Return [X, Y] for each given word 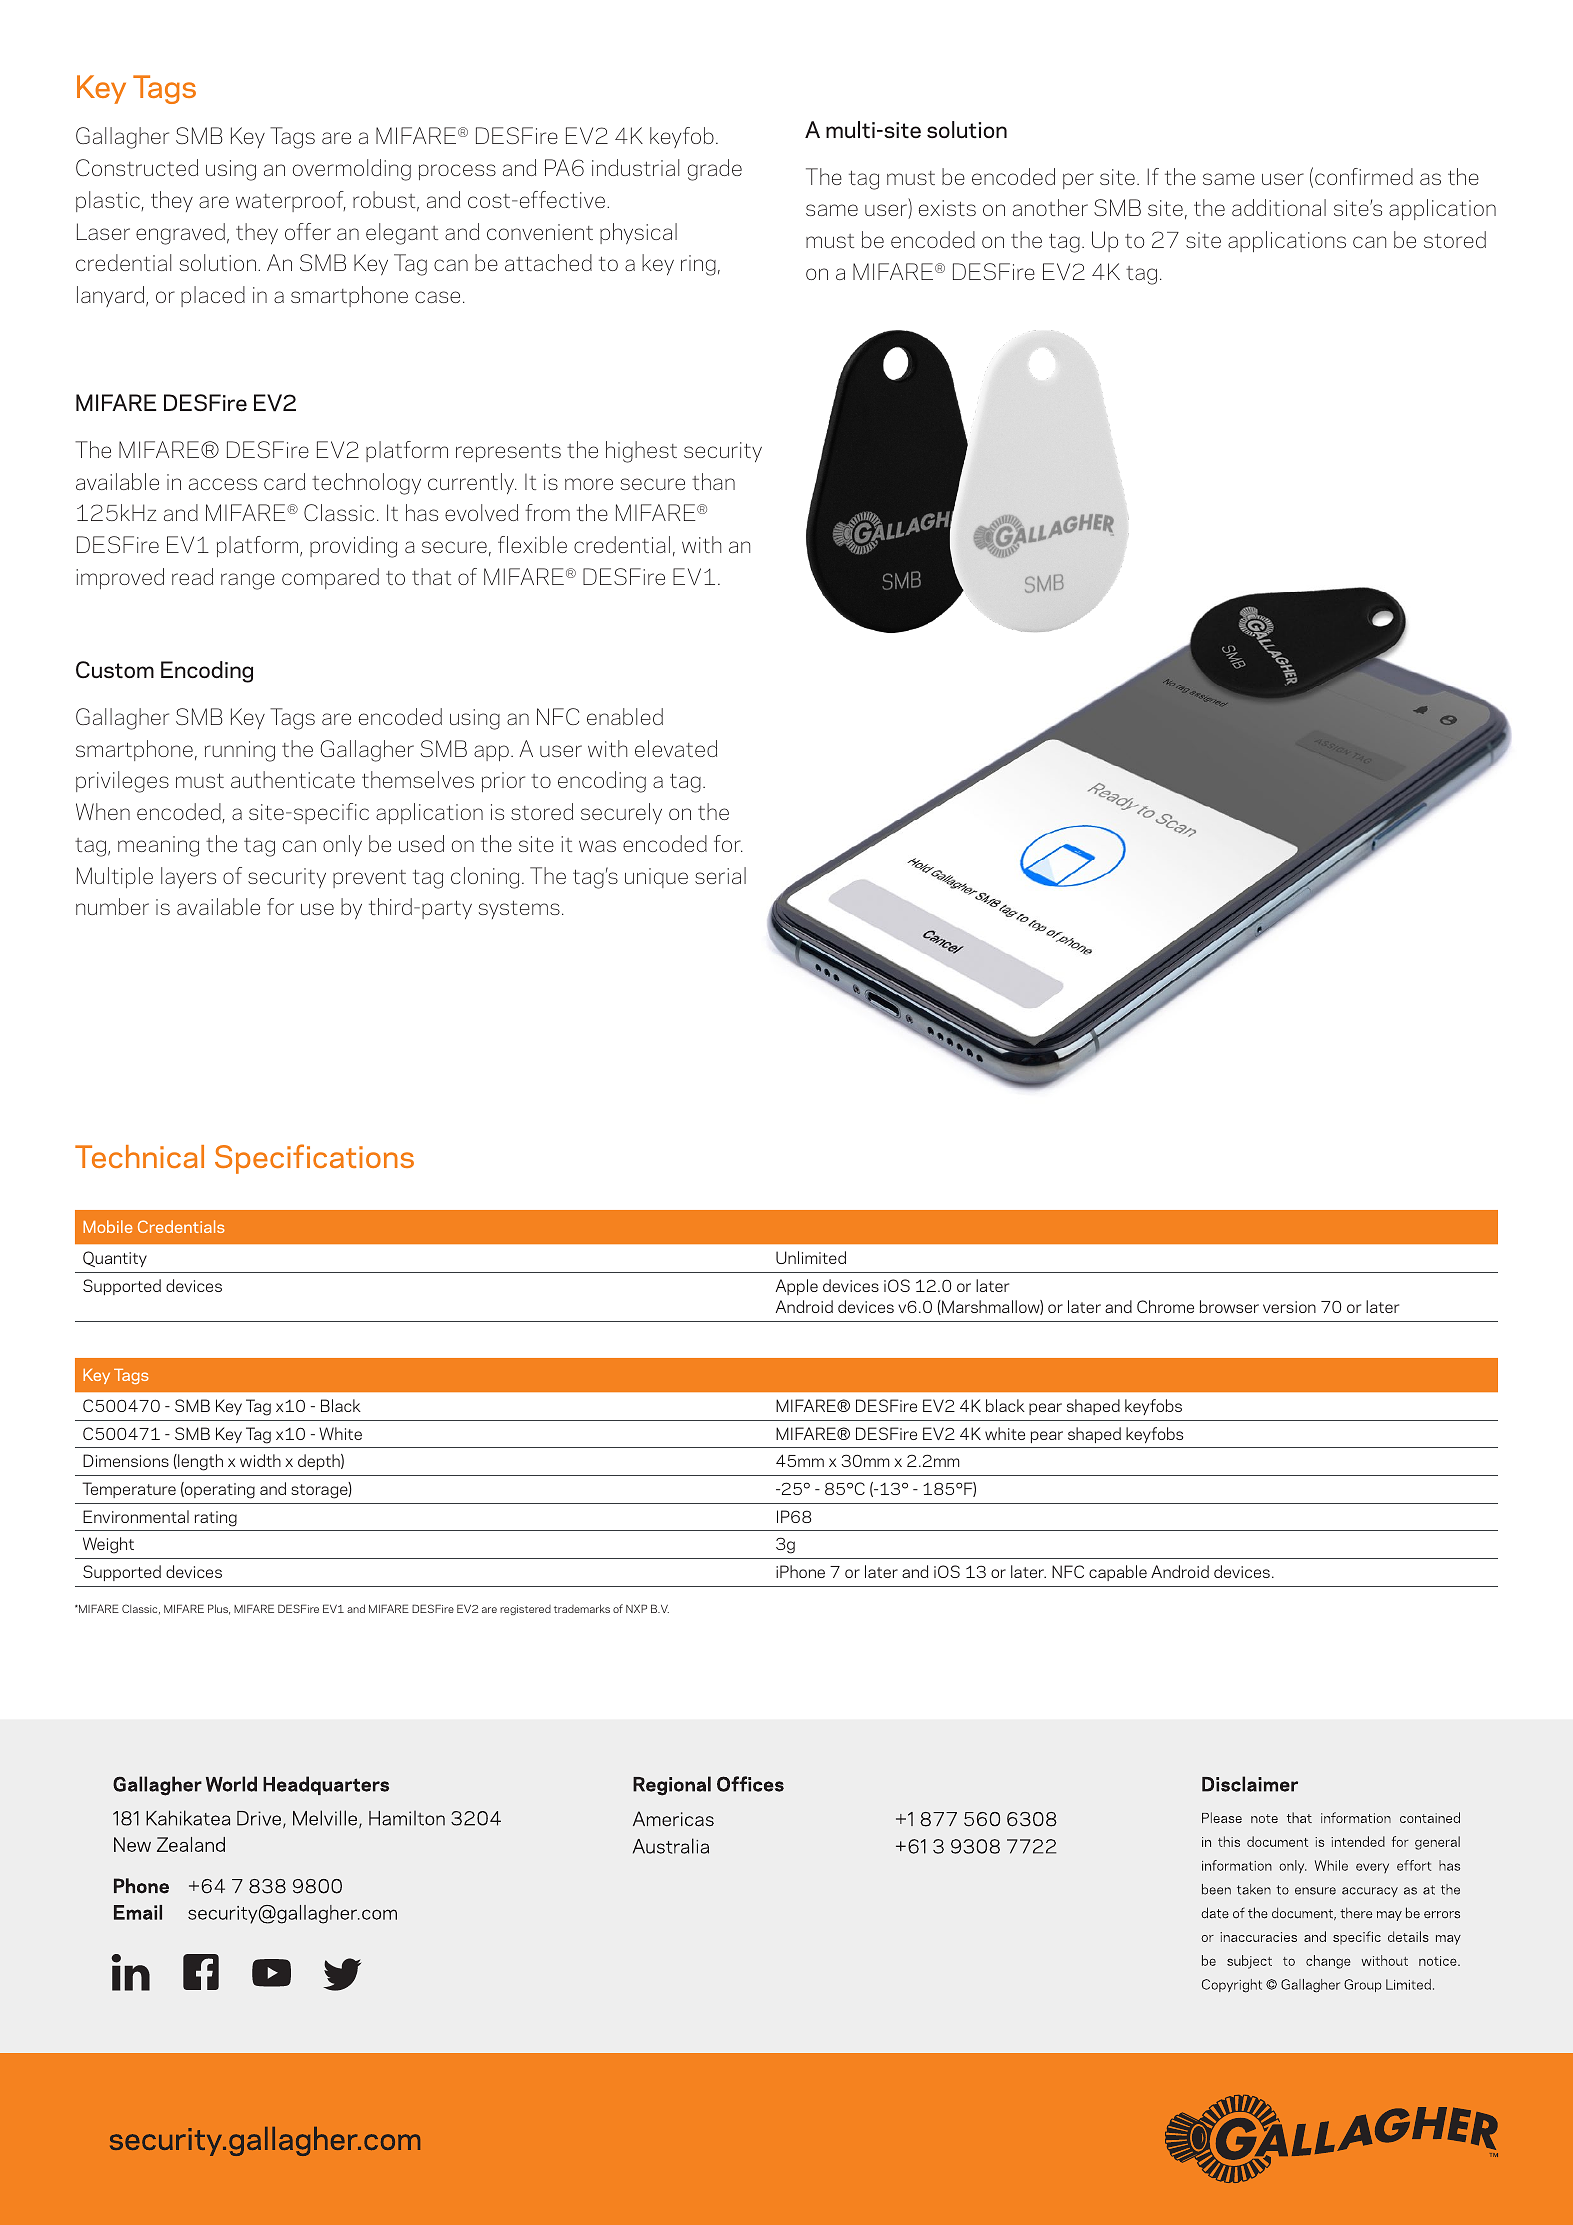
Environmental [136, 1516]
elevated [676, 748]
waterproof [291, 201]
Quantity [115, 1259]
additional [1279, 207]
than [713, 481]
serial [720, 875]
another [1050, 207]
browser [1229, 1306]
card [284, 481]
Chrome [1165, 1306]
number [112, 906]
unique [656, 878]
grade [714, 170]
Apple [797, 1287]
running [240, 751]
